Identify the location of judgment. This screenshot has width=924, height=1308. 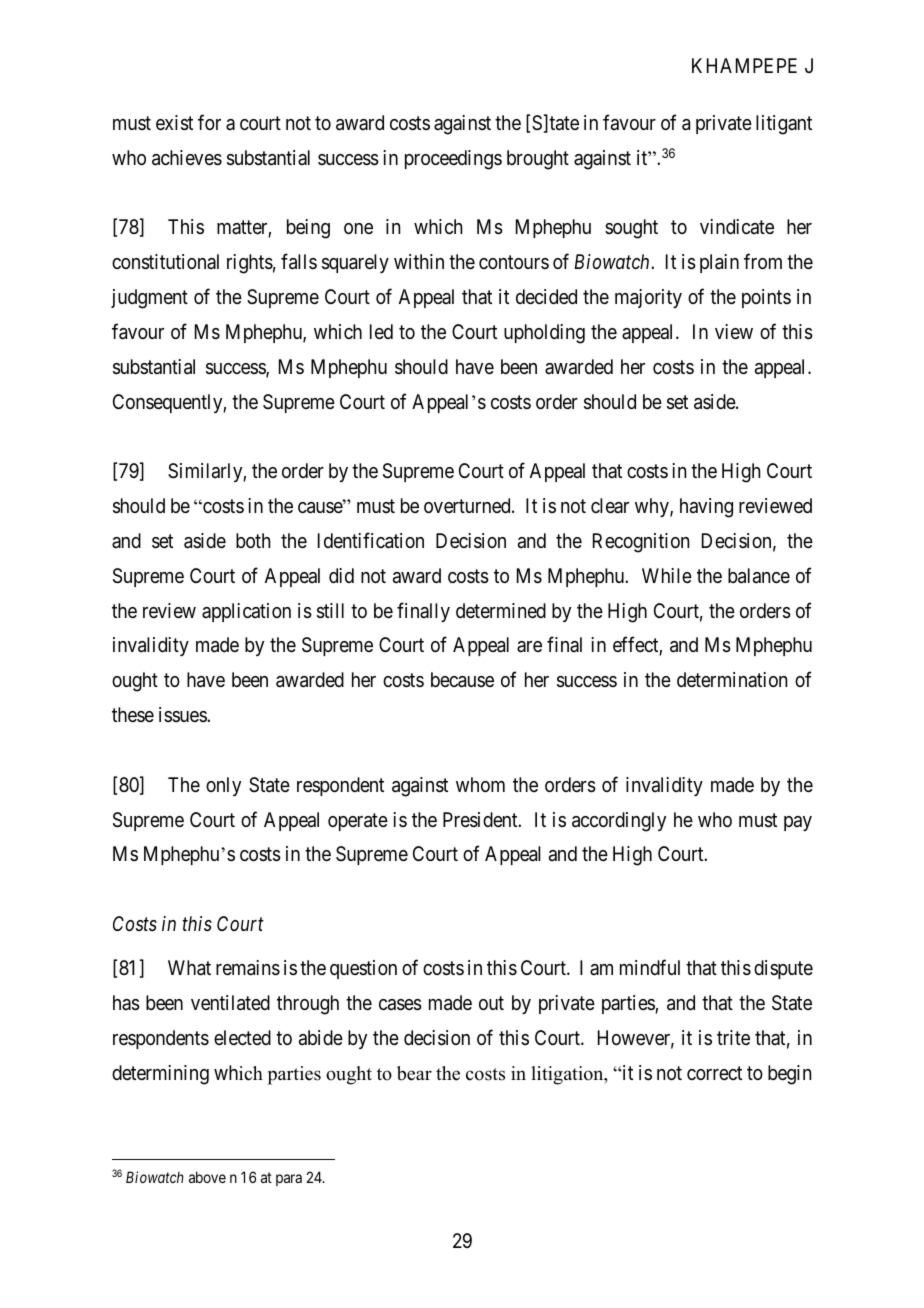
(149, 299).
